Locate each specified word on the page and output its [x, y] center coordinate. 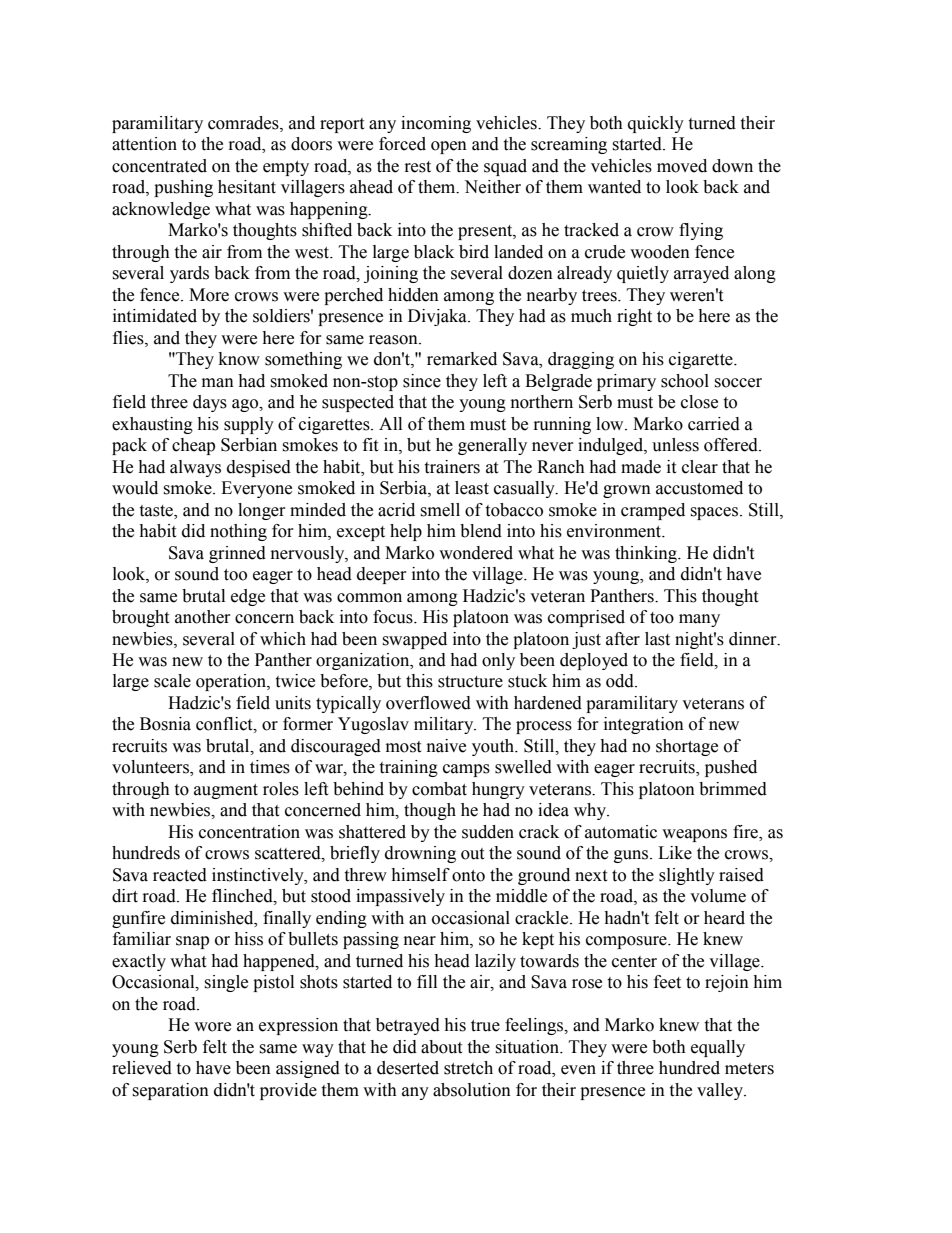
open [449, 147]
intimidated [155, 316]
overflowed [428, 703]
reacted [180, 875]
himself [420, 875]
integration [644, 725]
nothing [238, 532]
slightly [687, 876]
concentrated [159, 166]
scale [172, 681]
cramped [653, 511]
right [634, 317]
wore [212, 1027]
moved [682, 166]
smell [440, 510]
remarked [462, 359]
